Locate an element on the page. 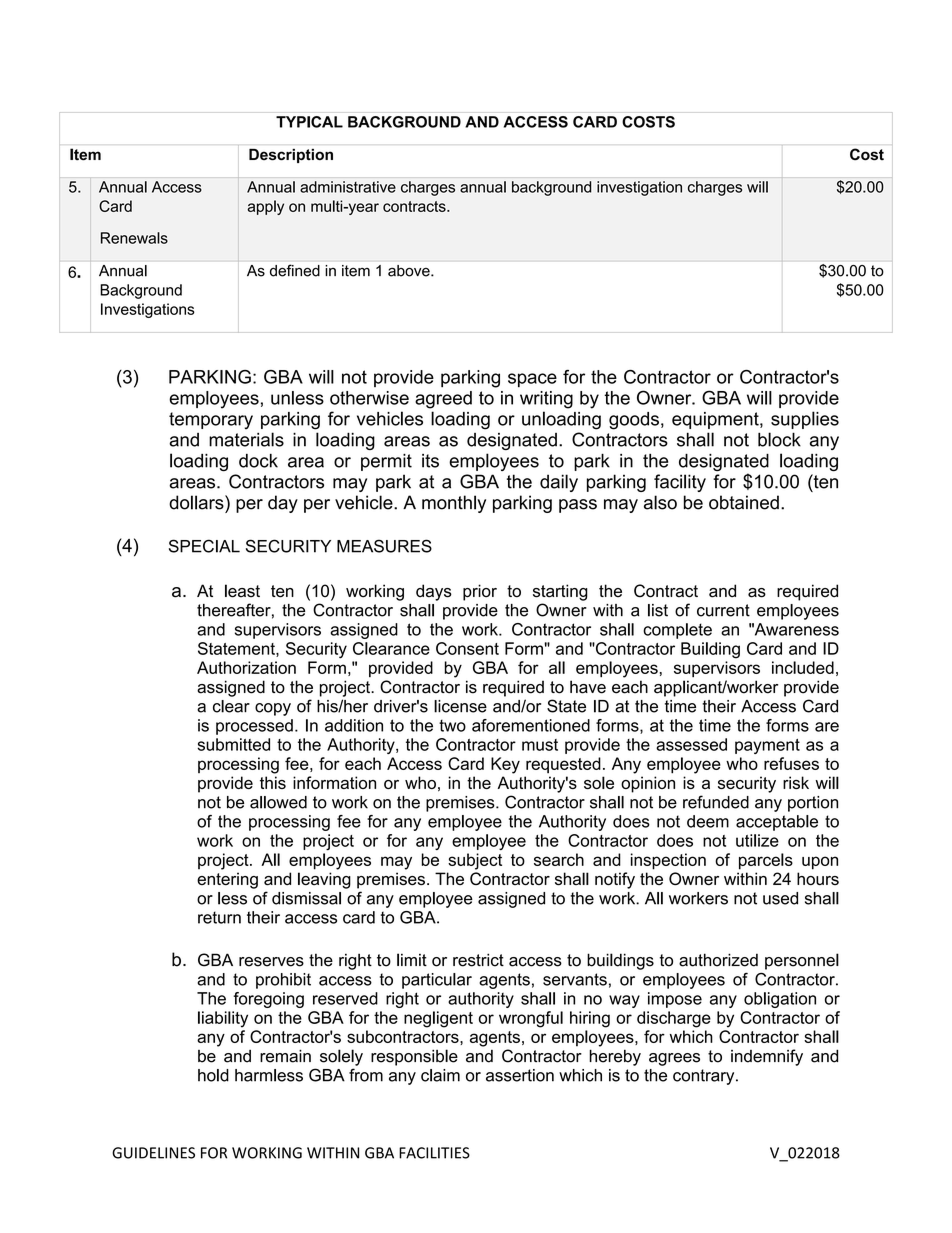 This image has width=952, height=1233. equipment is located at coordinates (716, 420).
